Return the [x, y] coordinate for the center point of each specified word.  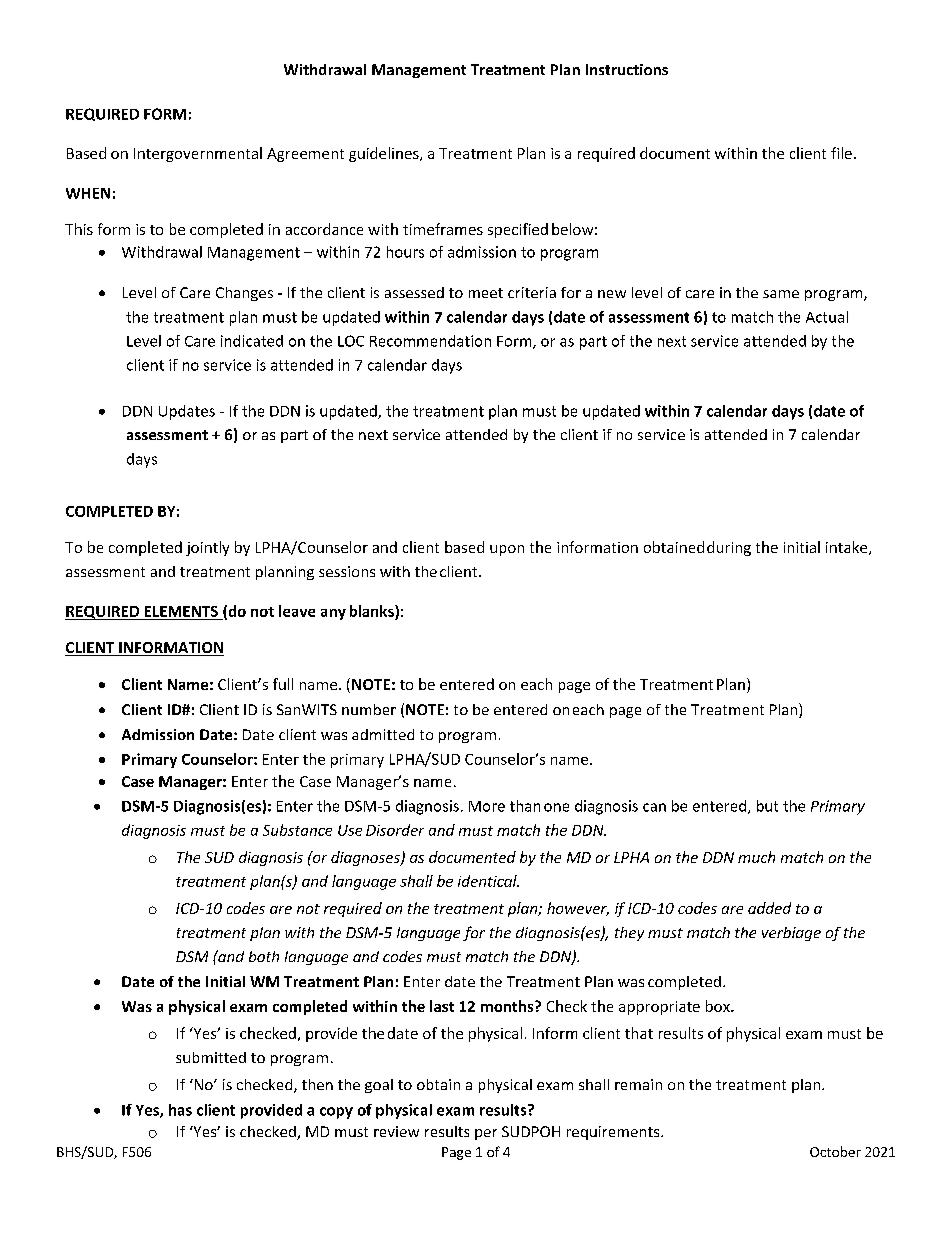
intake [848, 548]
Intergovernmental [198, 154]
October [835, 1151]
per [486, 1134]
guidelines [385, 154]
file [841, 153]
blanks [373, 611]
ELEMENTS [181, 611]
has [180, 1110]
